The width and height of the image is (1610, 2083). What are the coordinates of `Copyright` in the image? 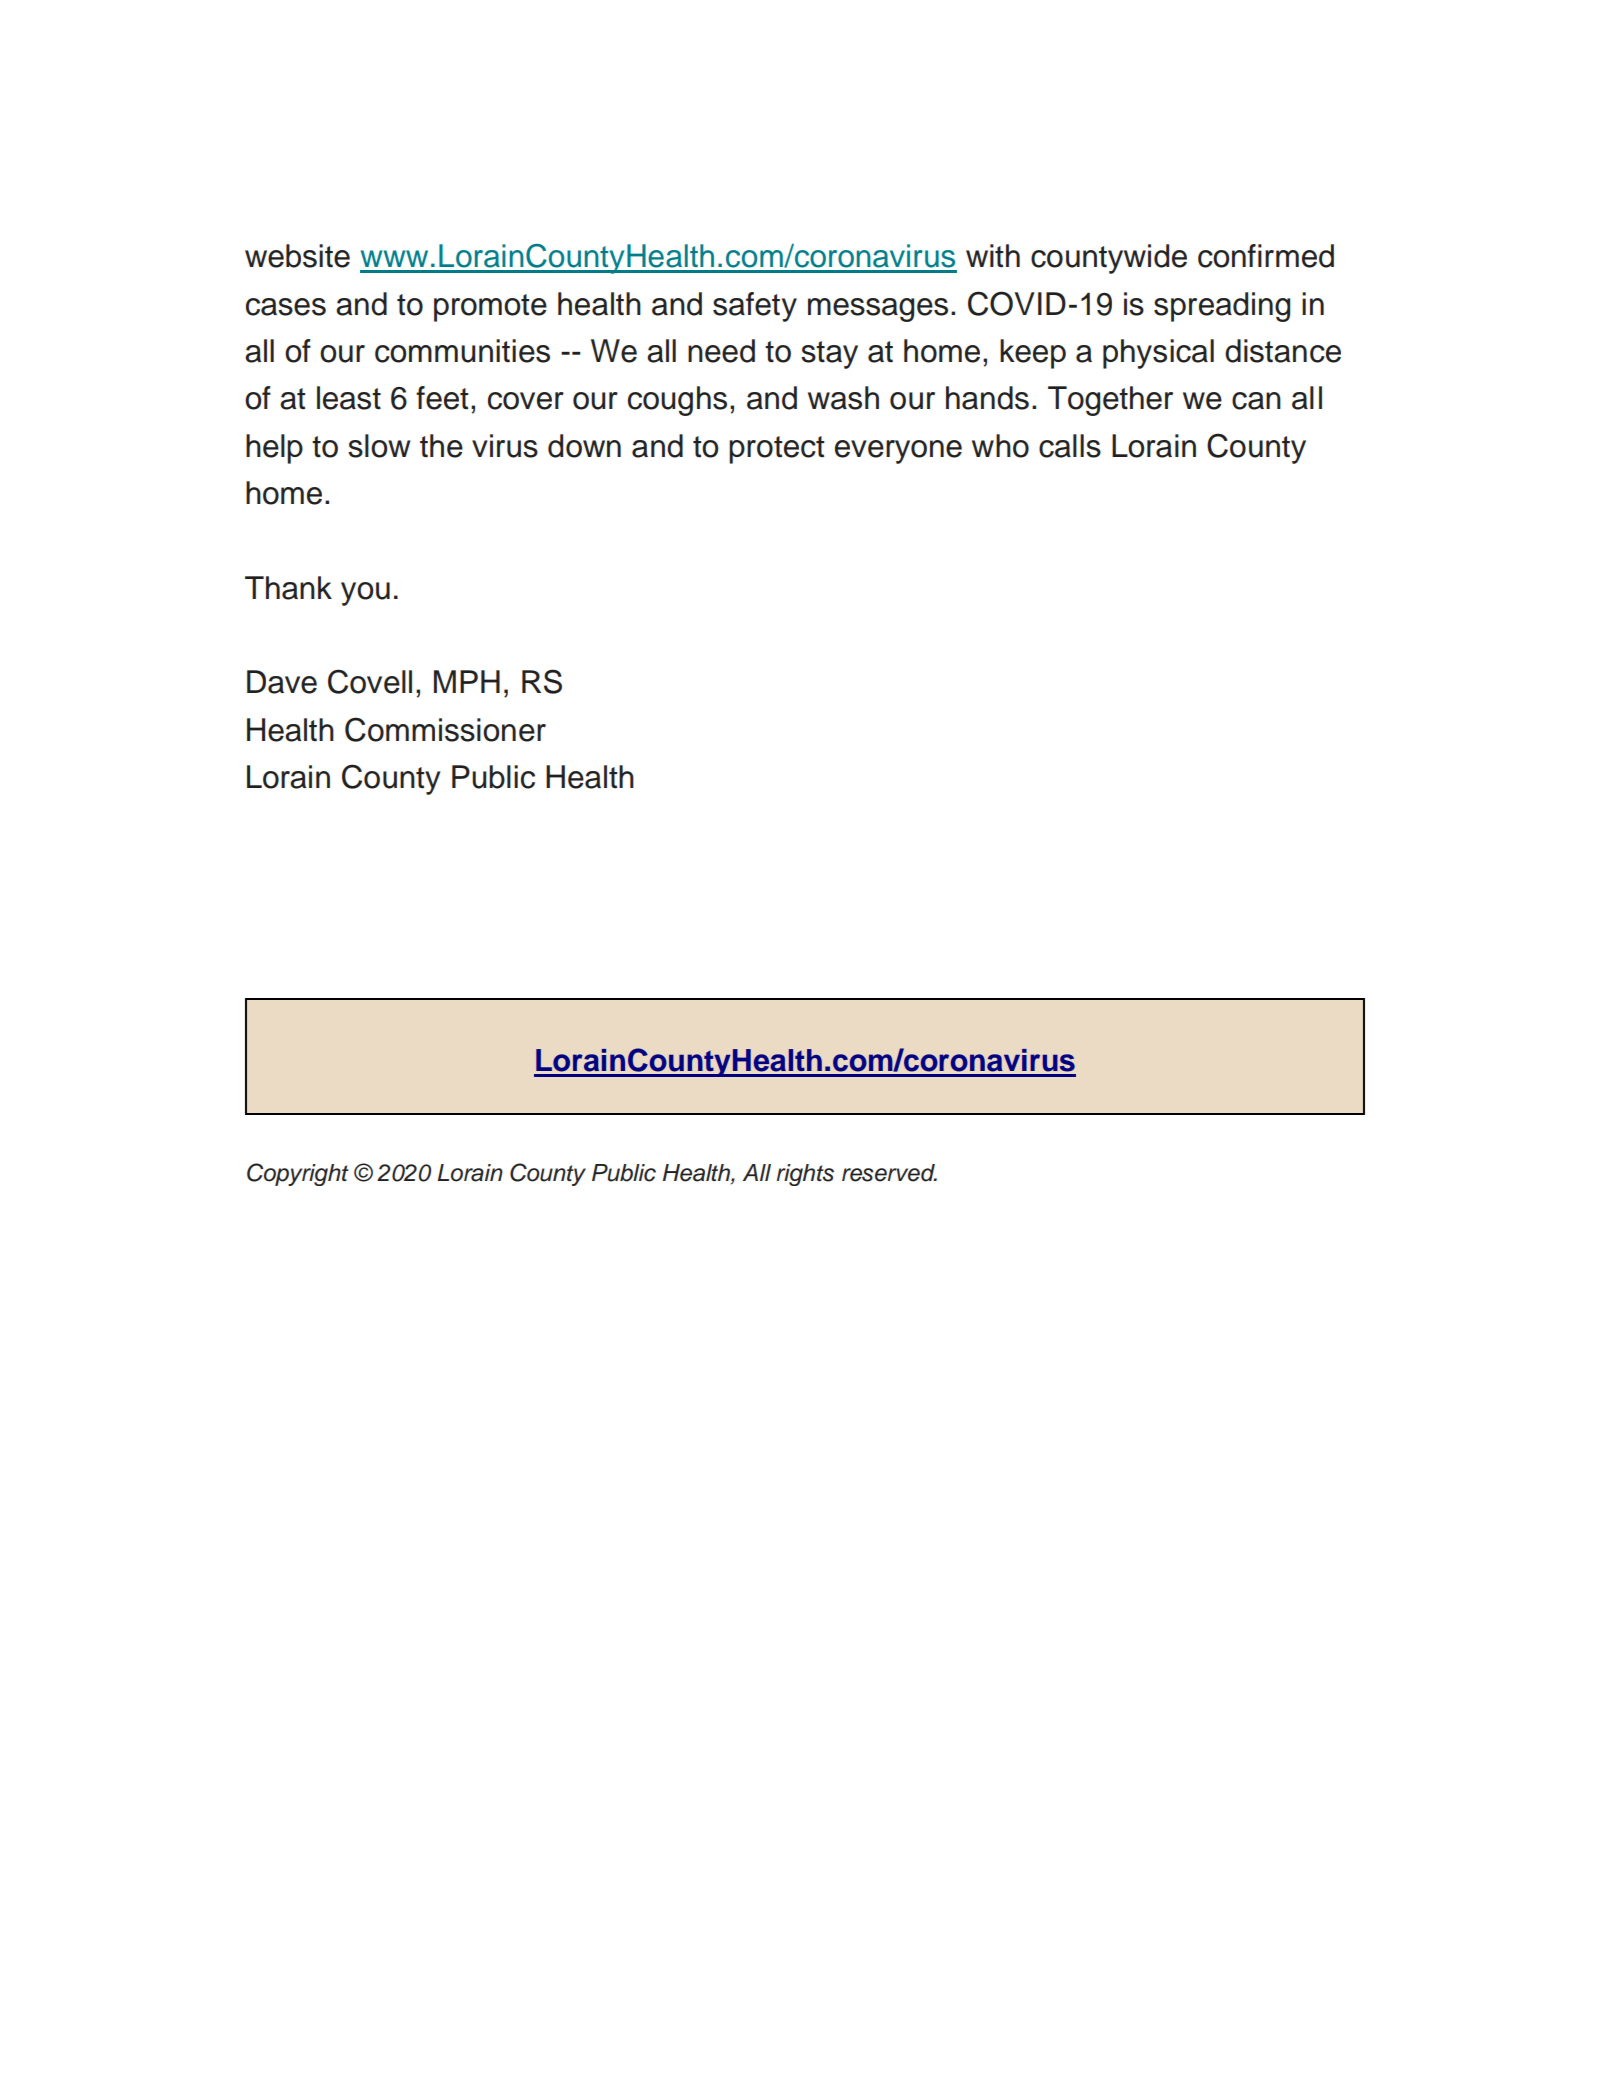 It's located at (298, 1174).
